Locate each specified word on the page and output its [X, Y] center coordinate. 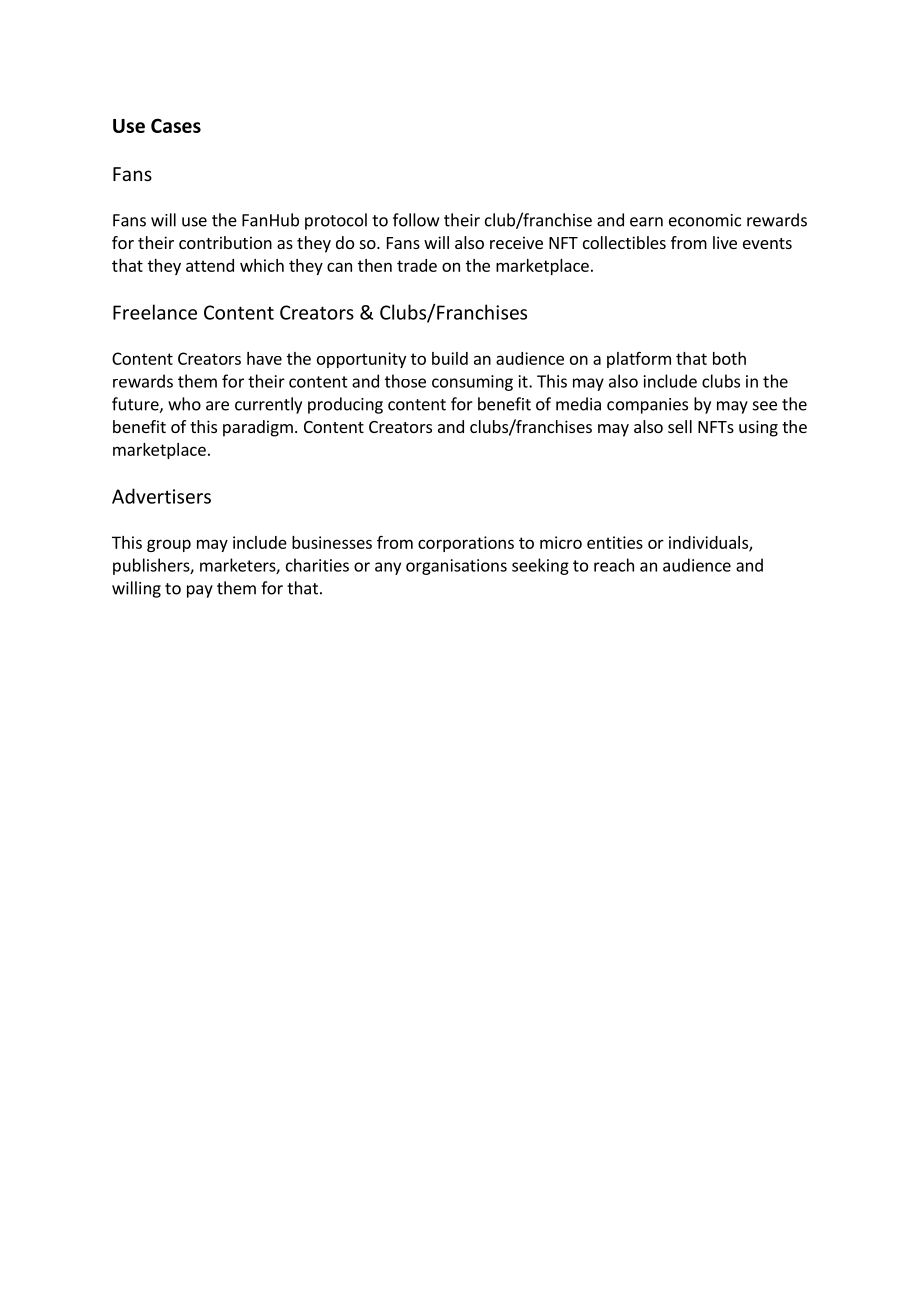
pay [200, 591]
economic [705, 220]
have [264, 358]
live [725, 242]
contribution [225, 242]
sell [680, 426]
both [729, 358]
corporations [466, 544]
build [450, 358]
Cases [176, 125]
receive [516, 242]
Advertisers [161, 496]
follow [416, 220]
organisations [456, 567]
